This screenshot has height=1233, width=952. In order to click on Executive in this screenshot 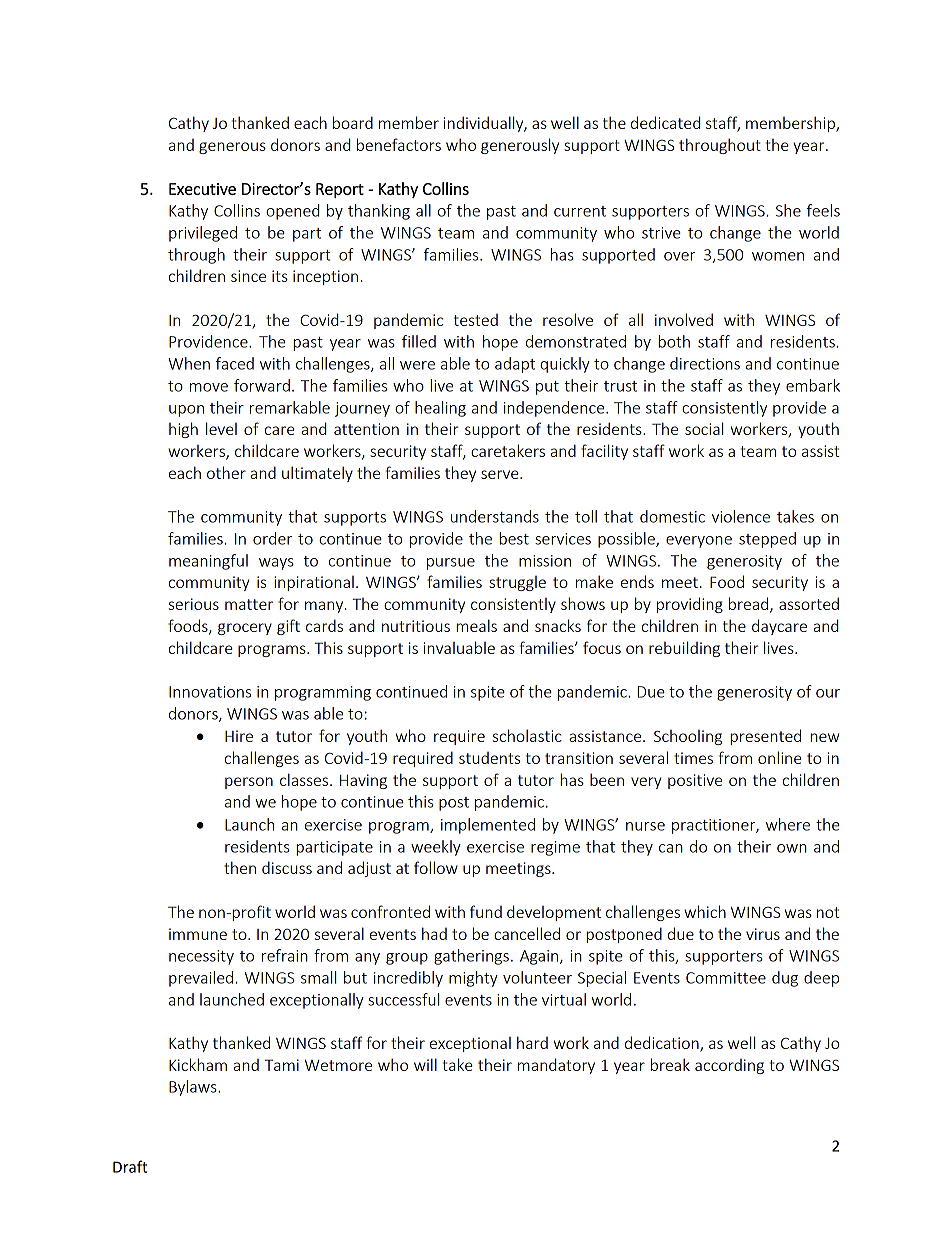, I will do `click(202, 189)`.
